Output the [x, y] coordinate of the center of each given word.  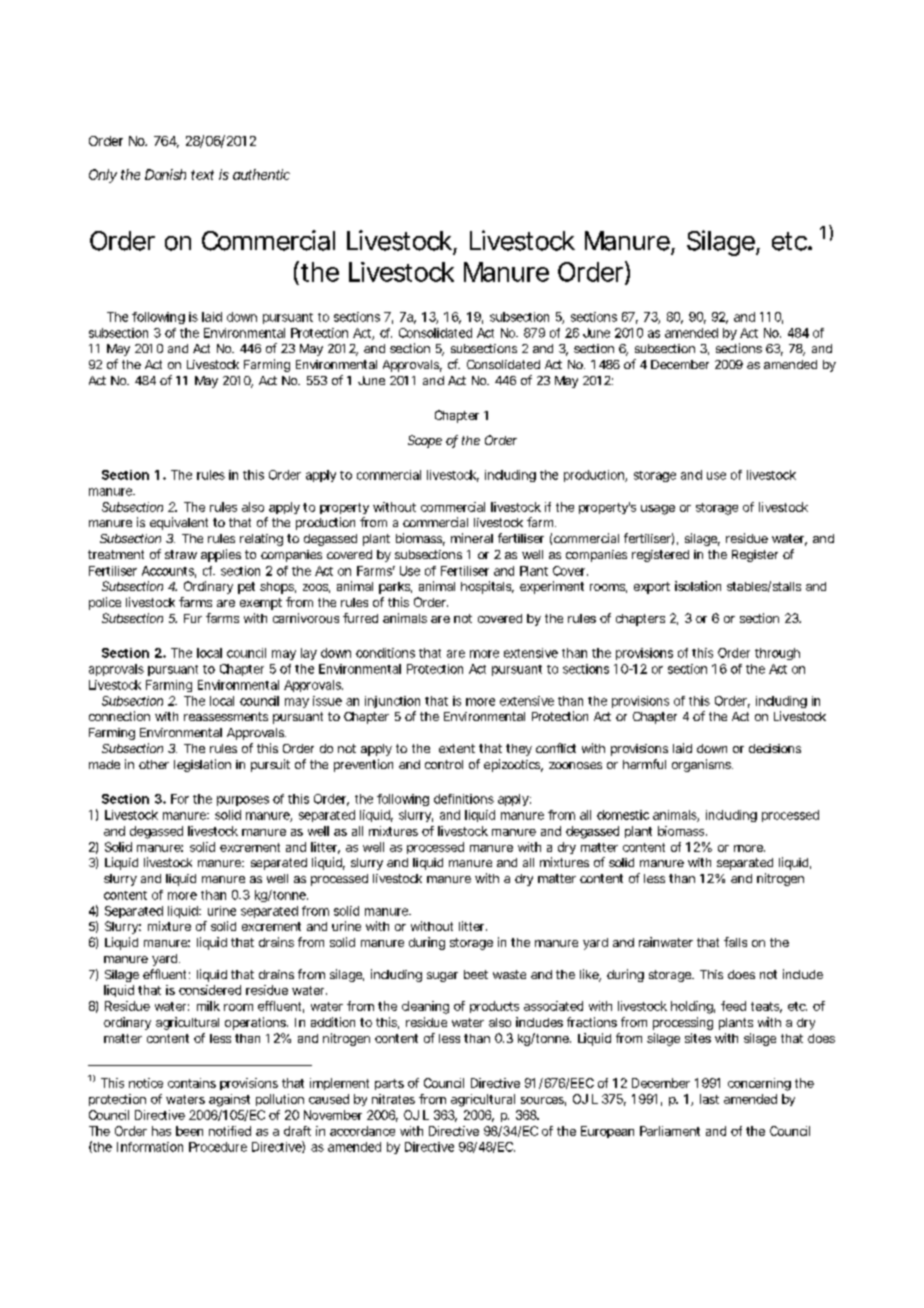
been [189, 1131]
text [202, 175]
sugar [442, 977]
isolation [698, 586]
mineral [472, 538]
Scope [425, 441]
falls [735, 942]
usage [658, 510]
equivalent [179, 523]
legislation [202, 765]
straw [181, 554]
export [652, 588]
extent [457, 748]
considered [210, 990]
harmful [644, 764]
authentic [261, 174]
